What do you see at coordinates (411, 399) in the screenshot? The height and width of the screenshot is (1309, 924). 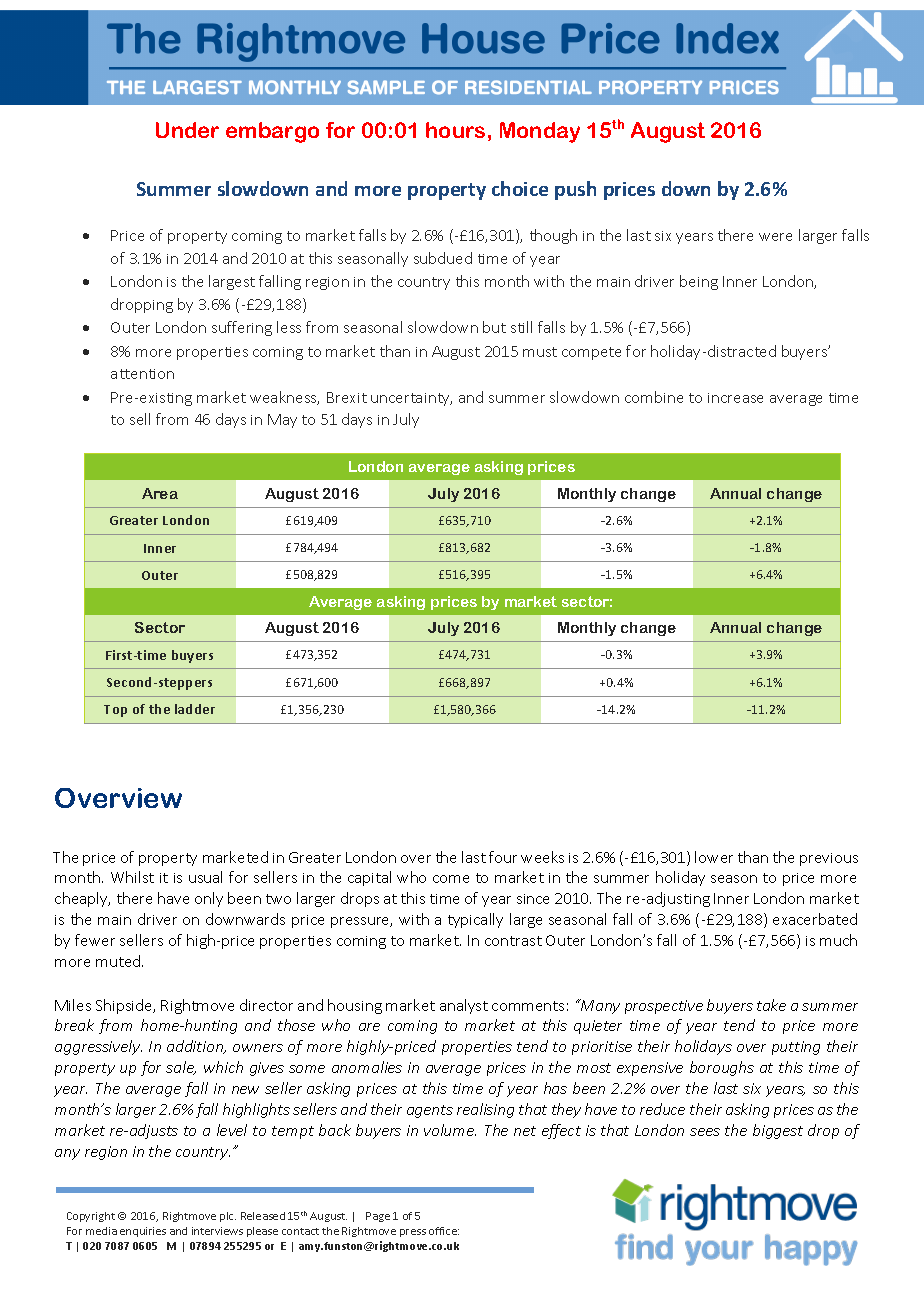 I see `uncertainty` at bounding box center [411, 399].
